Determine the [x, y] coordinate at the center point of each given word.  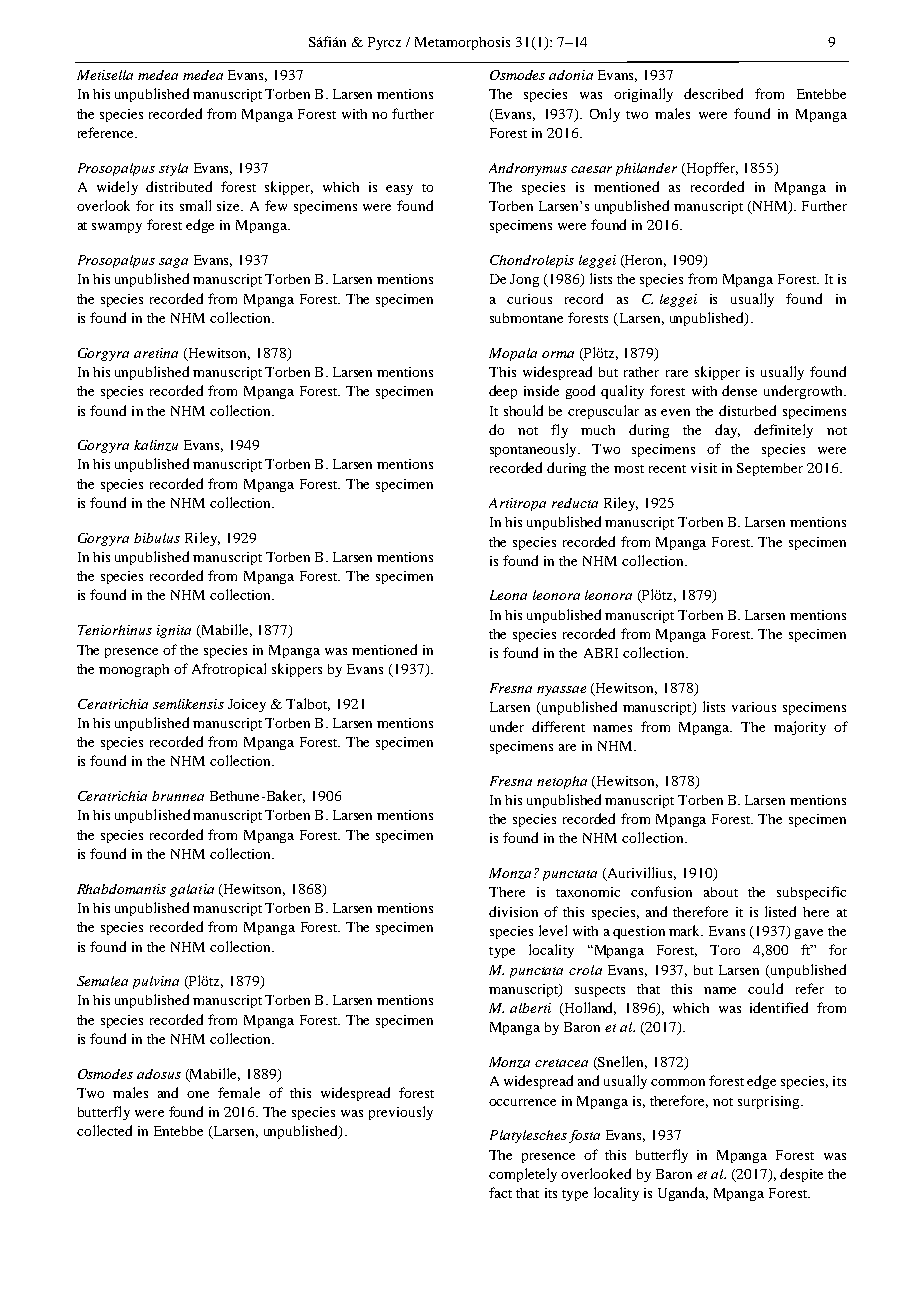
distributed [179, 186]
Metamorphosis [462, 43]
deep [503, 392]
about [721, 892]
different [558, 726]
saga [173, 263]
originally [643, 95]
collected [104, 1130]
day [727, 431]
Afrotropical [229, 670]
